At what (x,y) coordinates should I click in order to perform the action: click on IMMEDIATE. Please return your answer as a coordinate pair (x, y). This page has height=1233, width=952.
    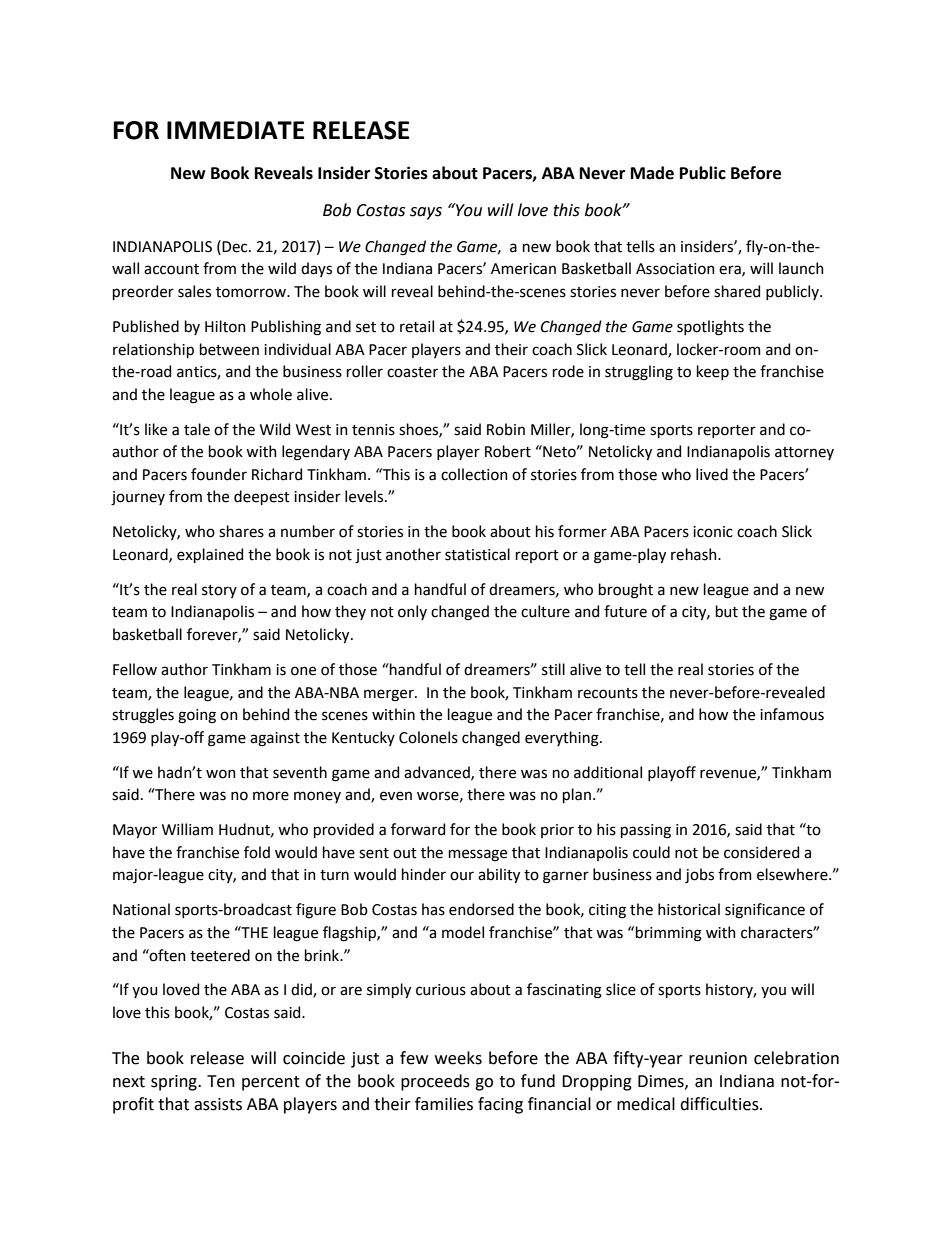
    Looking at the image, I should click on (236, 130).
